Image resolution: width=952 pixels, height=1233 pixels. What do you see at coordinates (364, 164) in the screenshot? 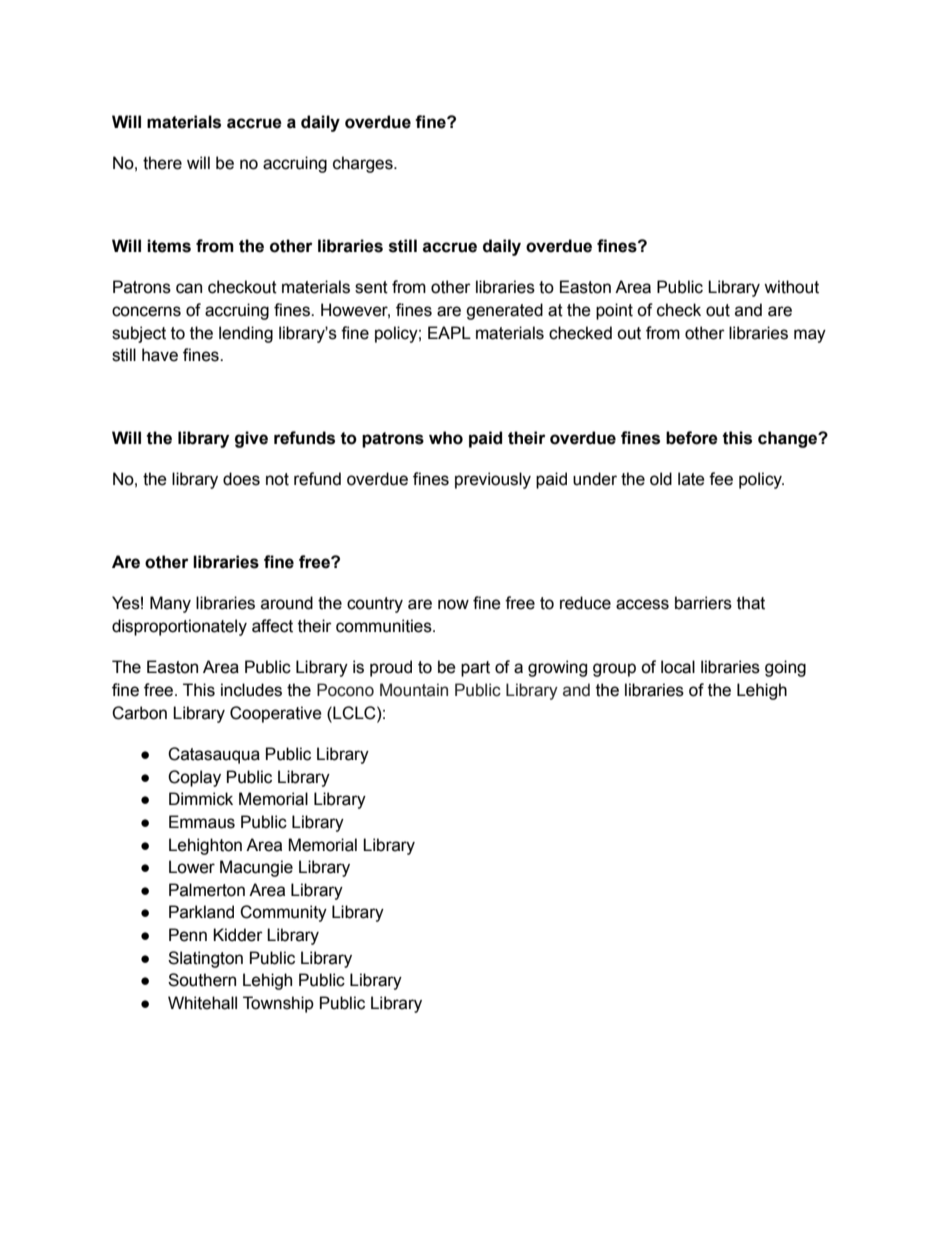
I see `charges` at bounding box center [364, 164].
